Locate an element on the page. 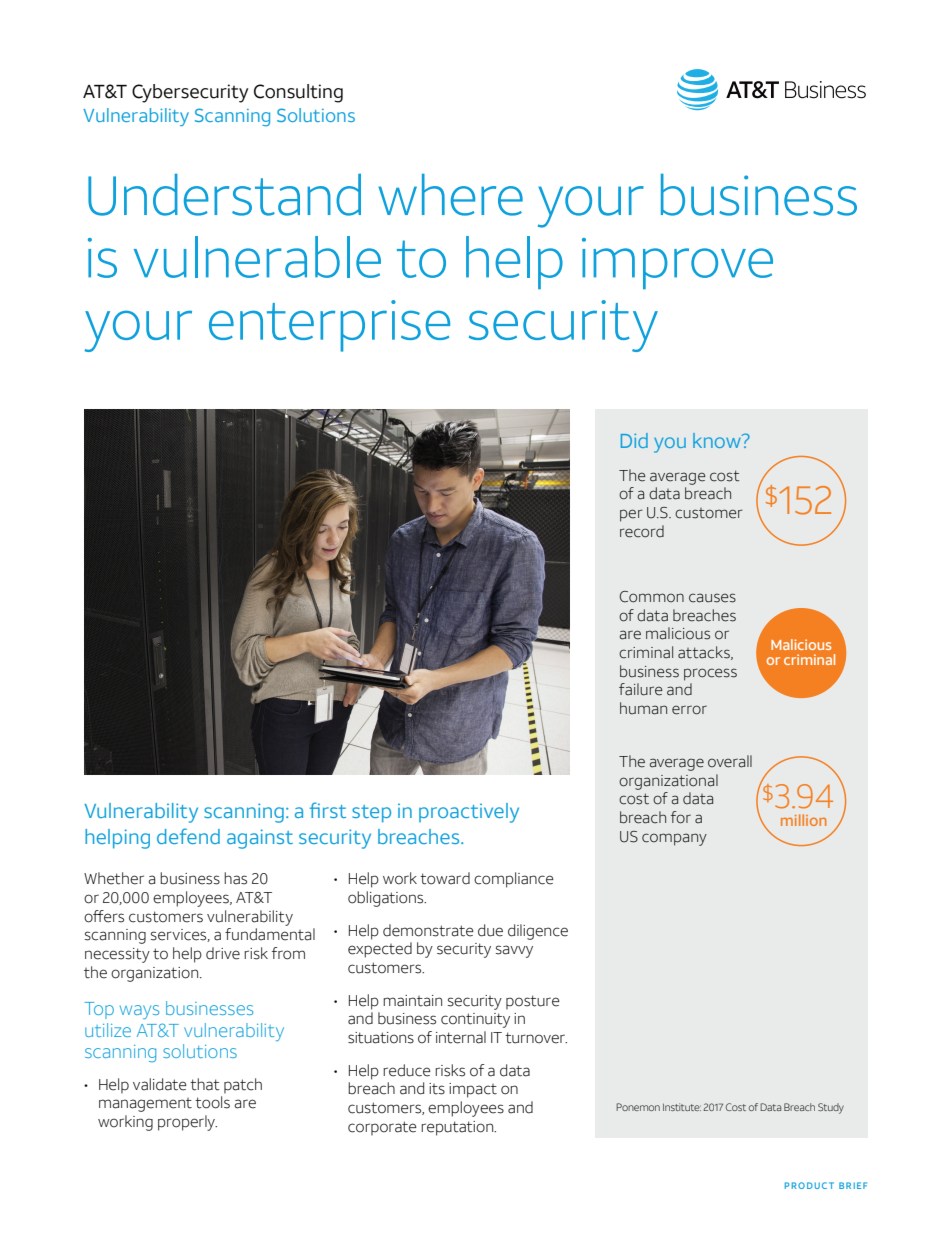 The image size is (952, 1233). million is located at coordinates (804, 820).
